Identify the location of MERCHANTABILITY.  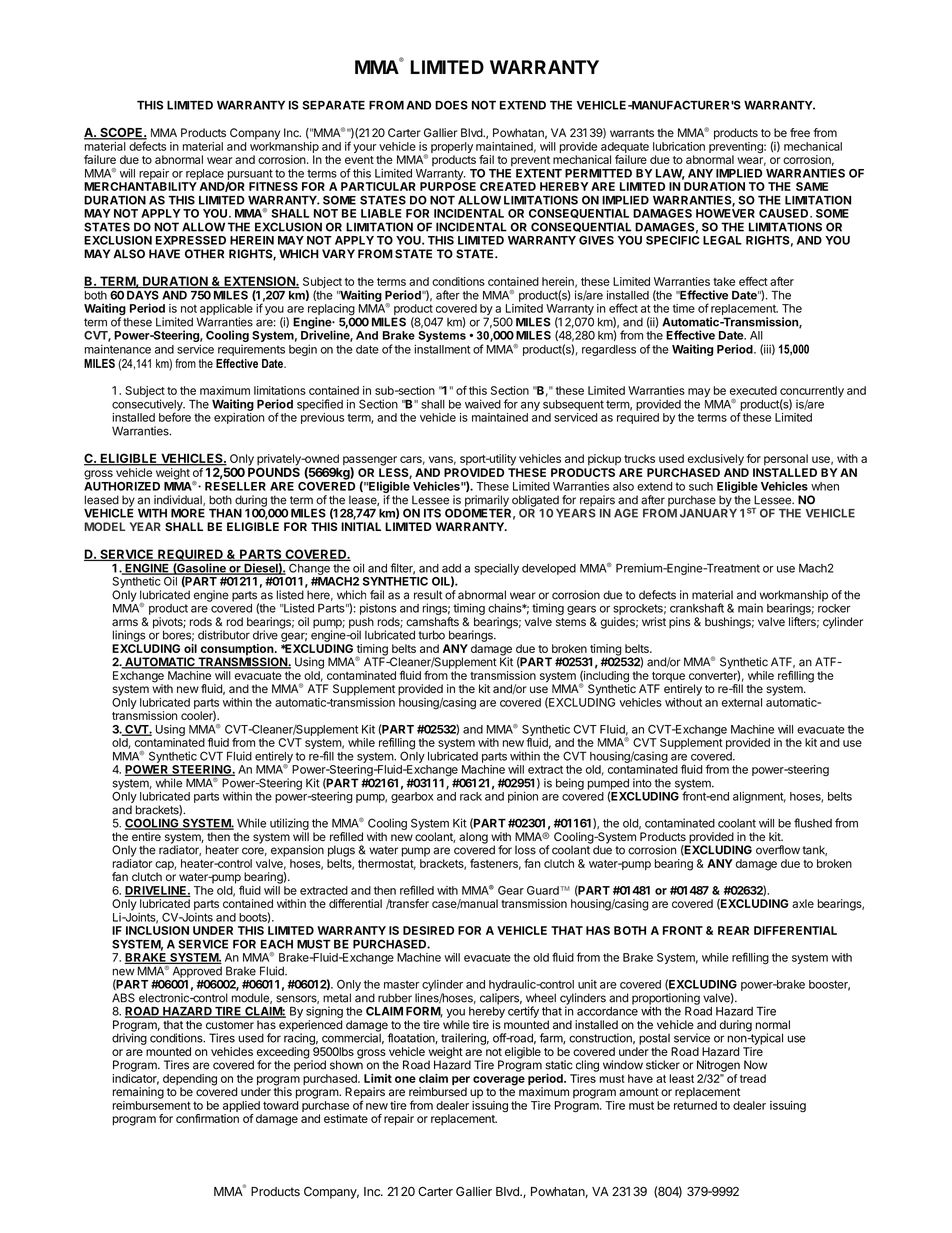
(140, 186).
